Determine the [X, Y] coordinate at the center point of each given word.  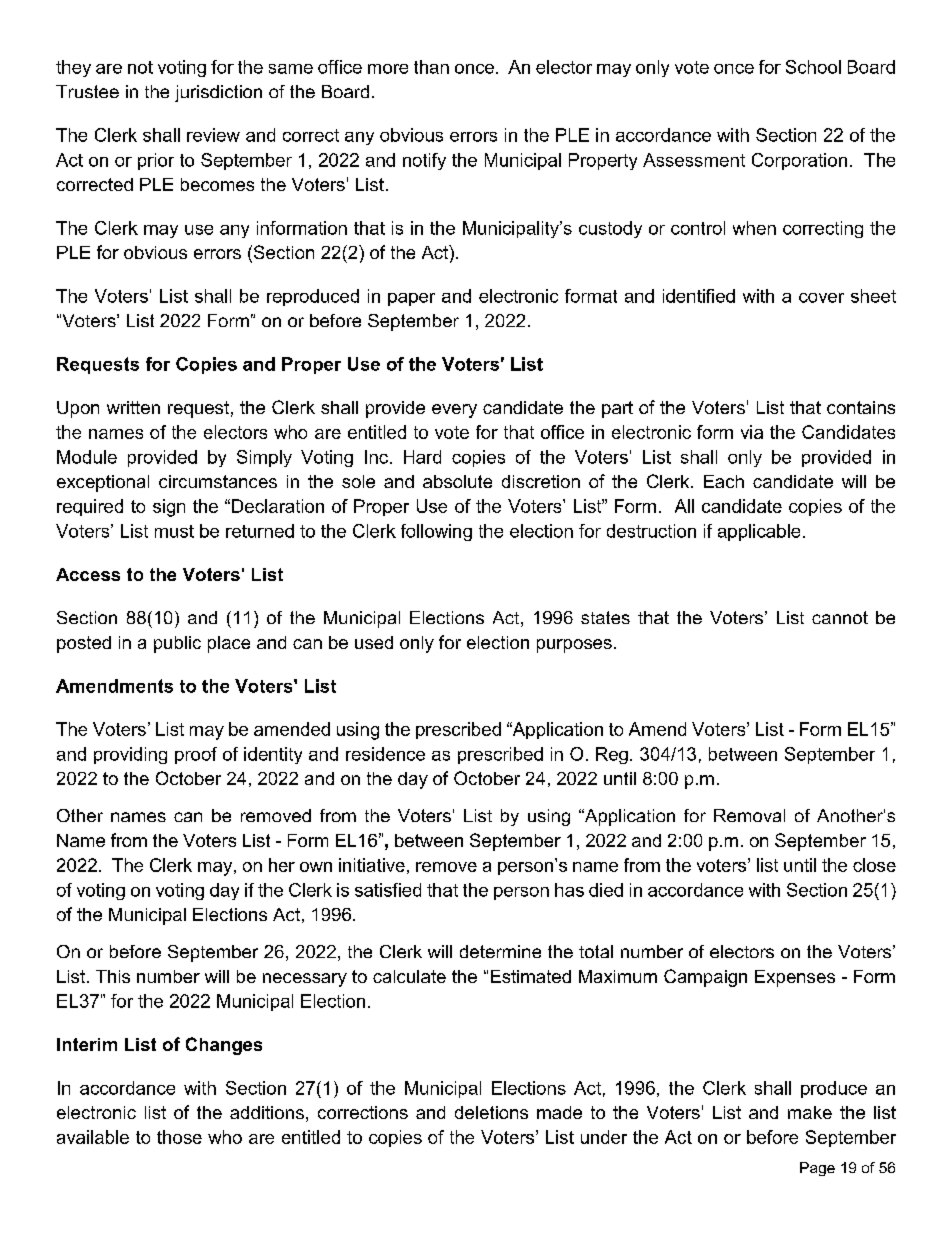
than [431, 67]
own [316, 867]
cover [821, 298]
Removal [749, 815]
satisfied [388, 890]
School [813, 67]
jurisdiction [218, 93]
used [374, 642]
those [179, 1137]
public [177, 644]
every [454, 411]
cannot [840, 617]
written [133, 407]
